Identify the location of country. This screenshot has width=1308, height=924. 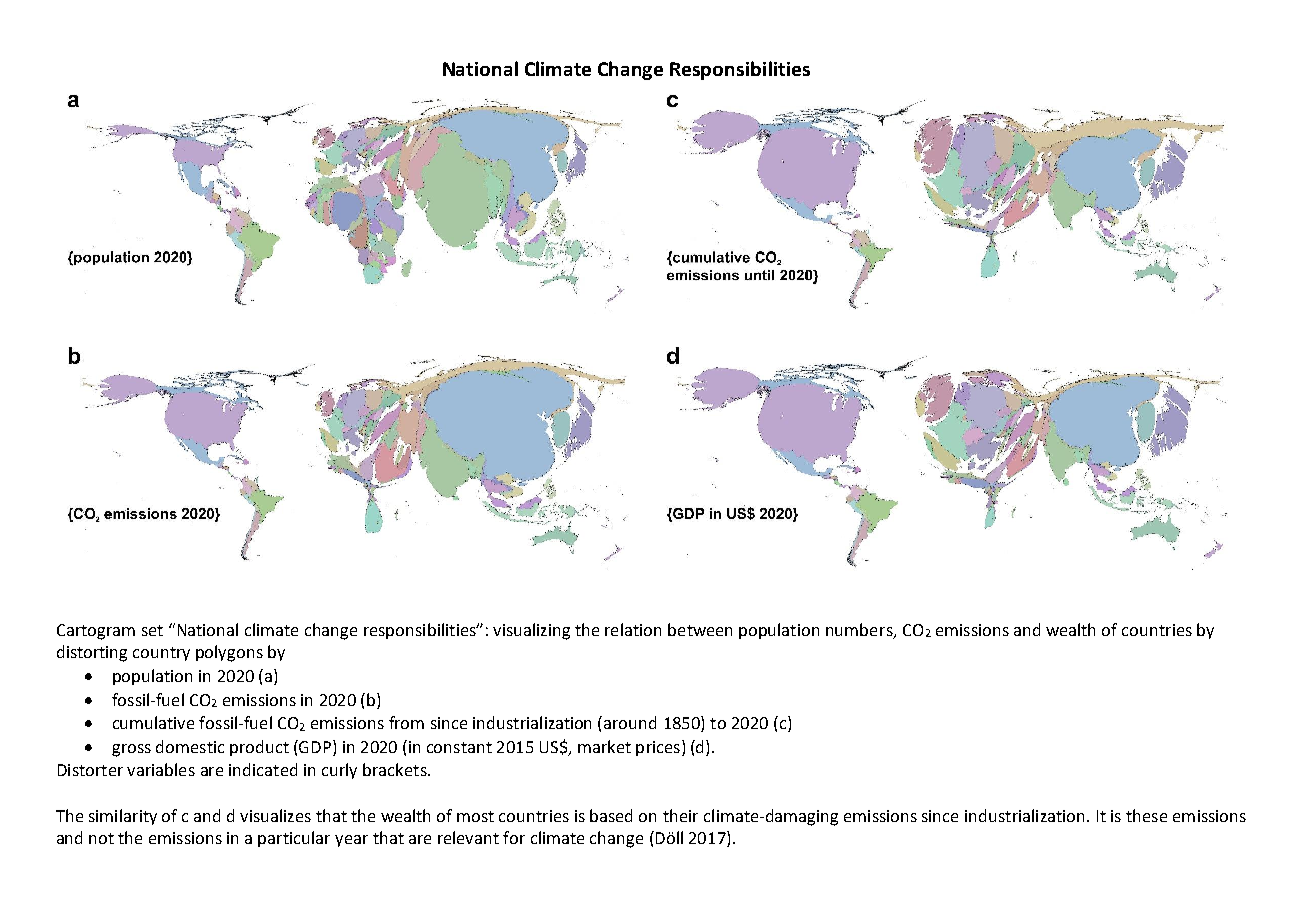
(161, 654).
